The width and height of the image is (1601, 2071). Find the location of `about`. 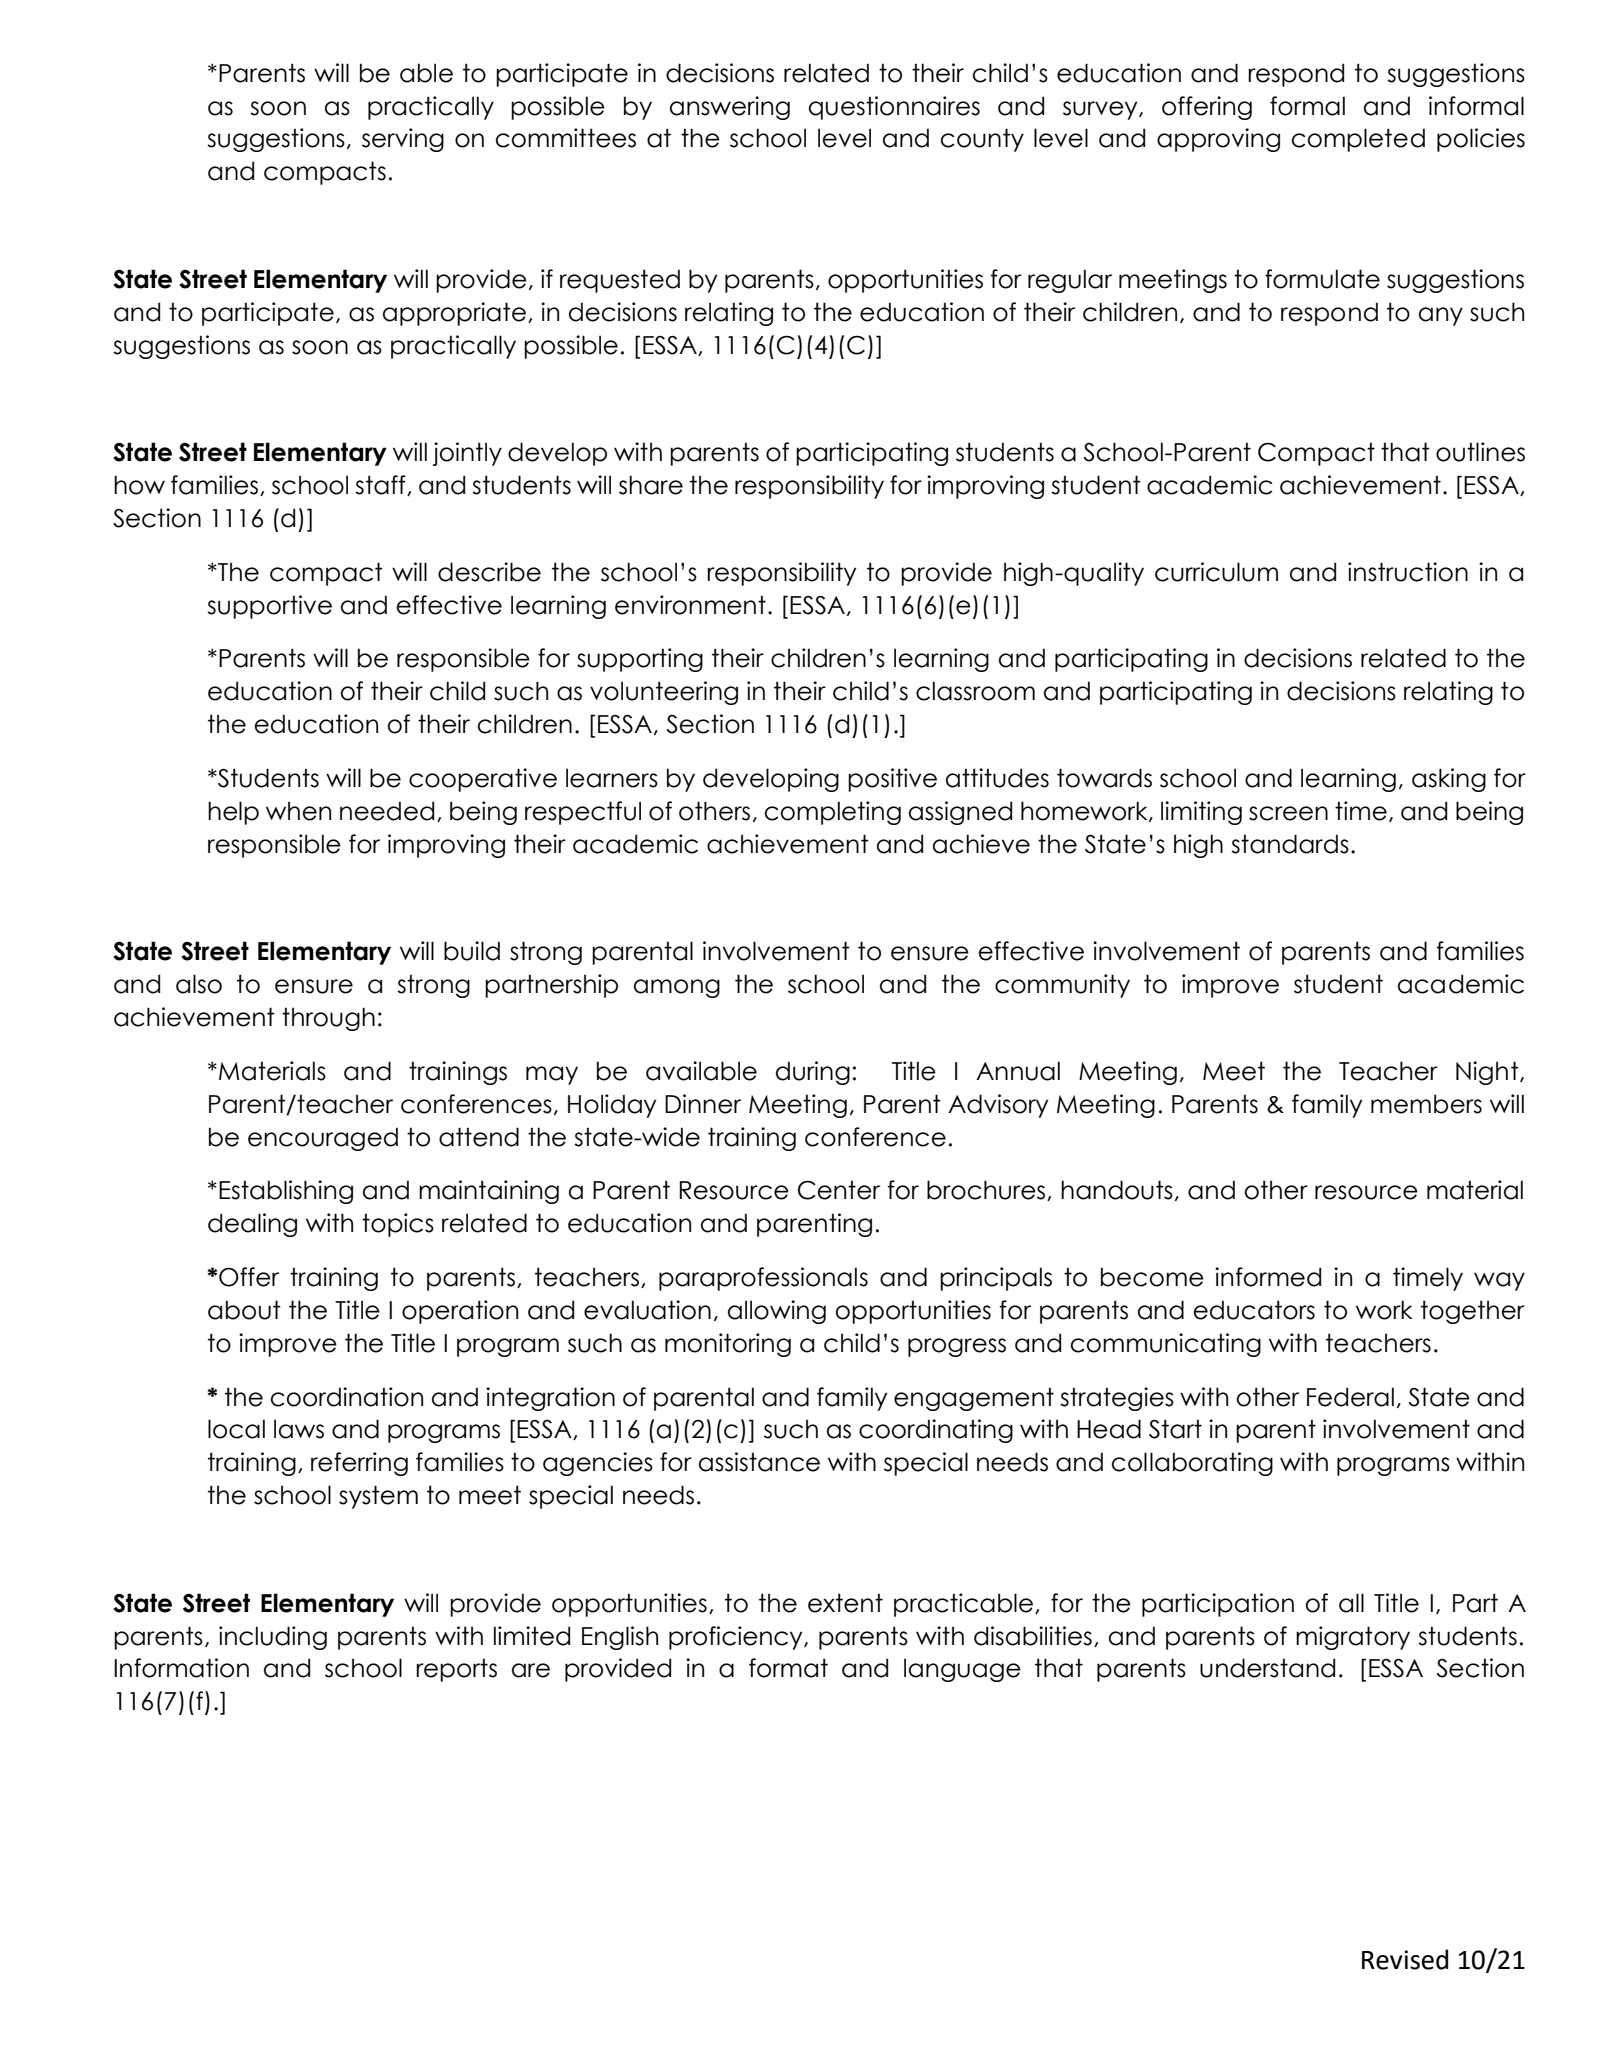

about is located at coordinates (244, 1310).
